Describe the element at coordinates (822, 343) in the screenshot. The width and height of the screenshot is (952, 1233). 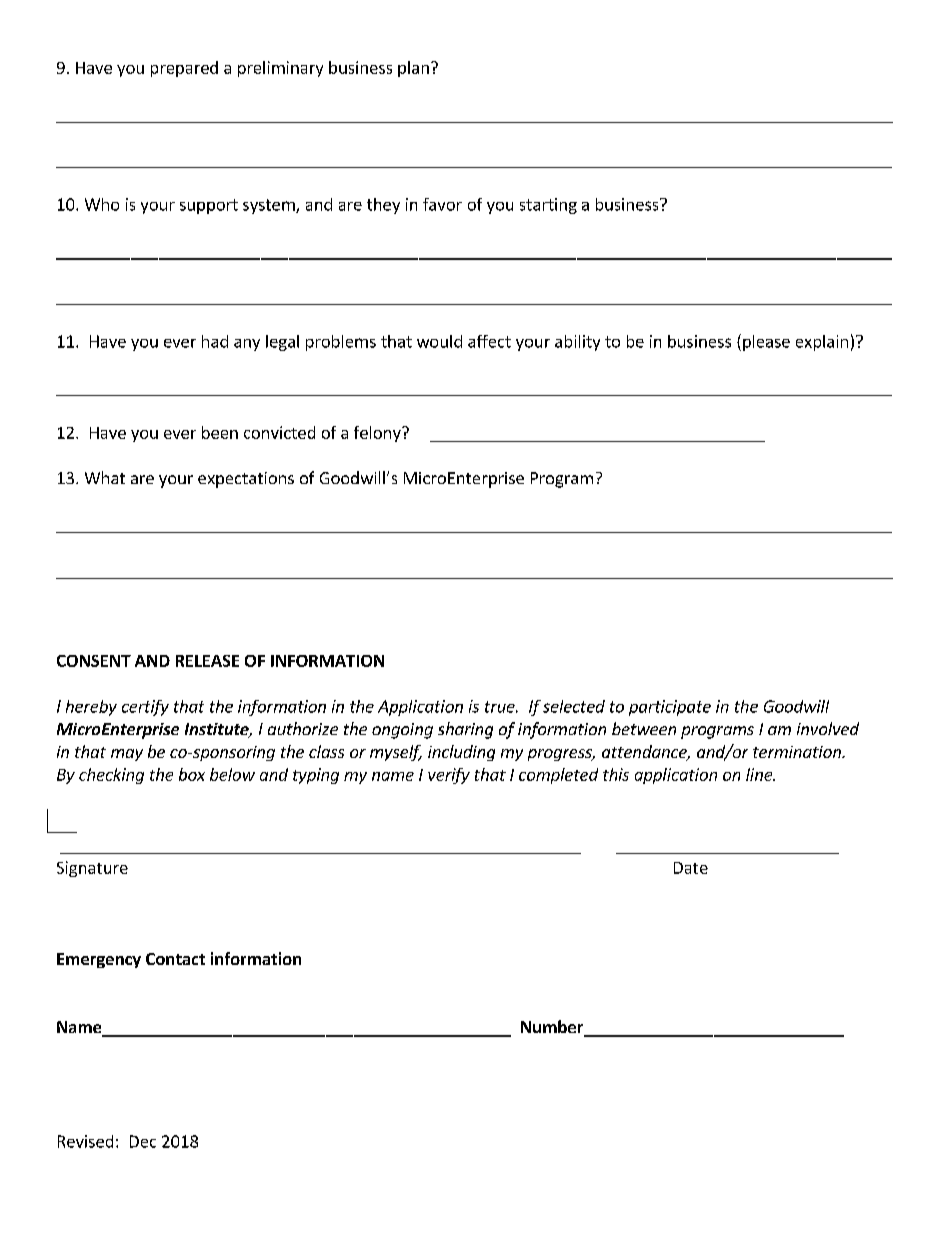
I see `explain` at that location.
